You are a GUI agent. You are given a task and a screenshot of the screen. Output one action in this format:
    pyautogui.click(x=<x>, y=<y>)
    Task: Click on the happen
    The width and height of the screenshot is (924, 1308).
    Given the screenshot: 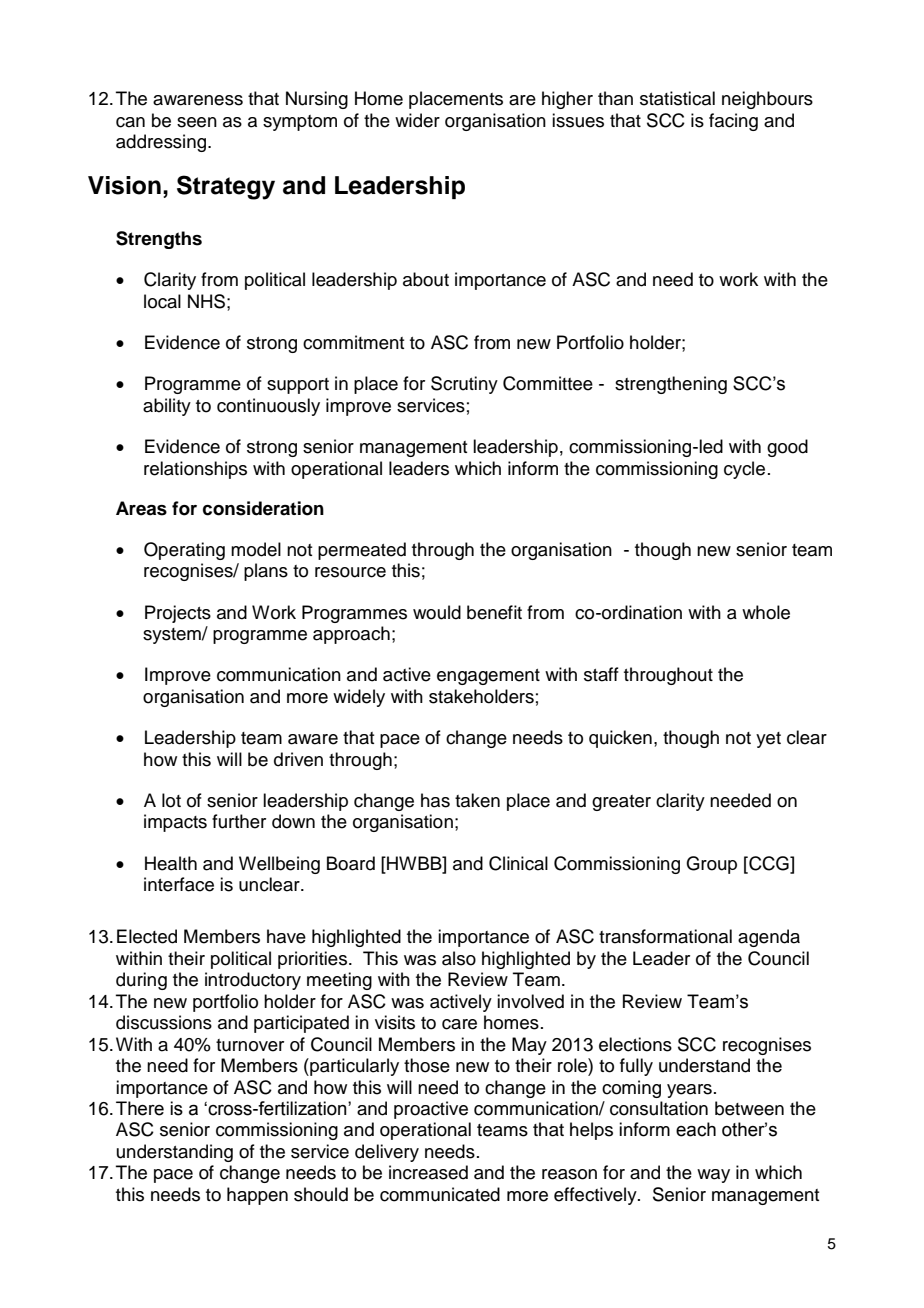 What is the action you would take?
    pyautogui.click(x=257, y=1196)
